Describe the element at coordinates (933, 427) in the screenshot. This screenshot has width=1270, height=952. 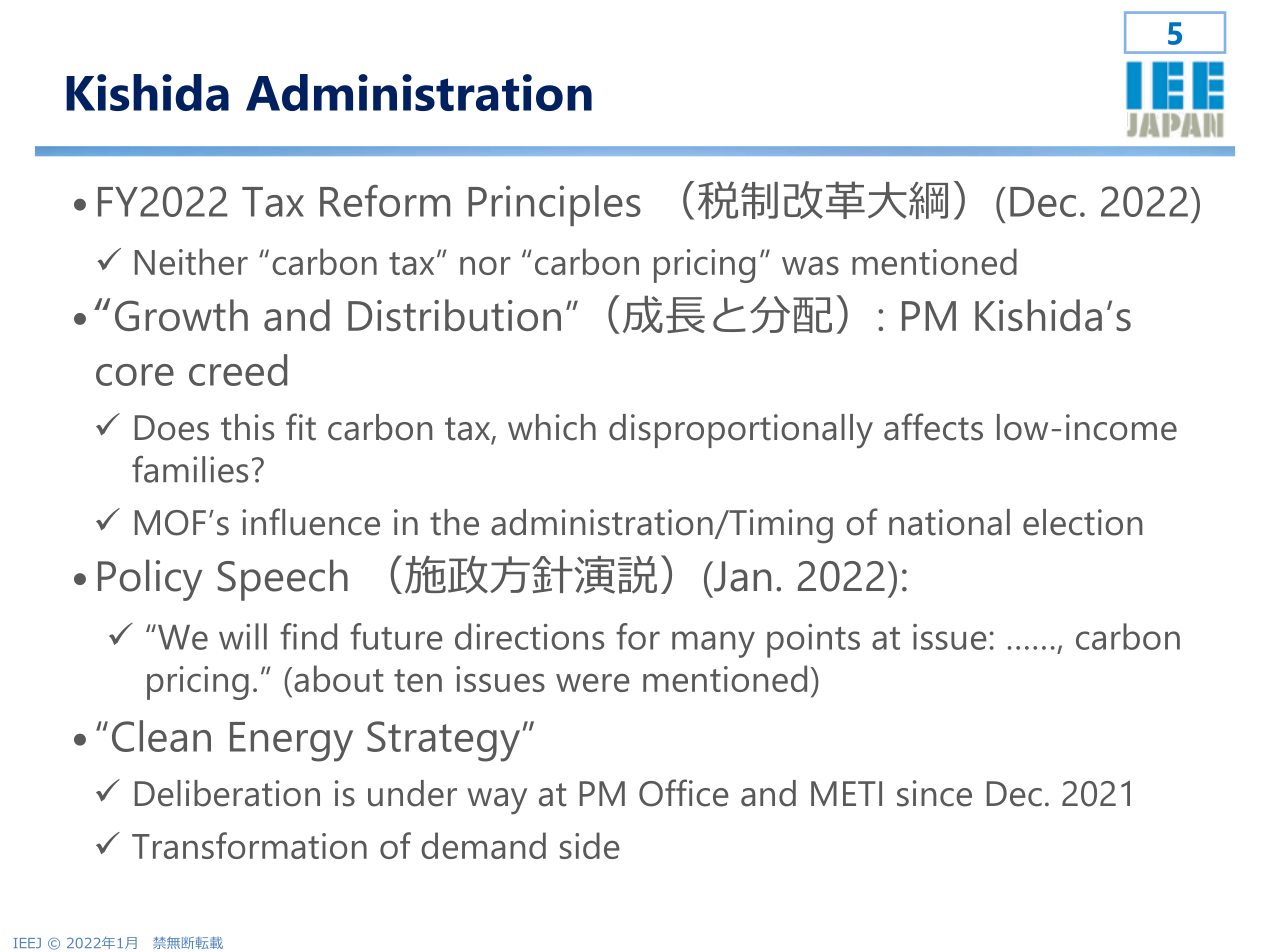
I see `affects` at that location.
